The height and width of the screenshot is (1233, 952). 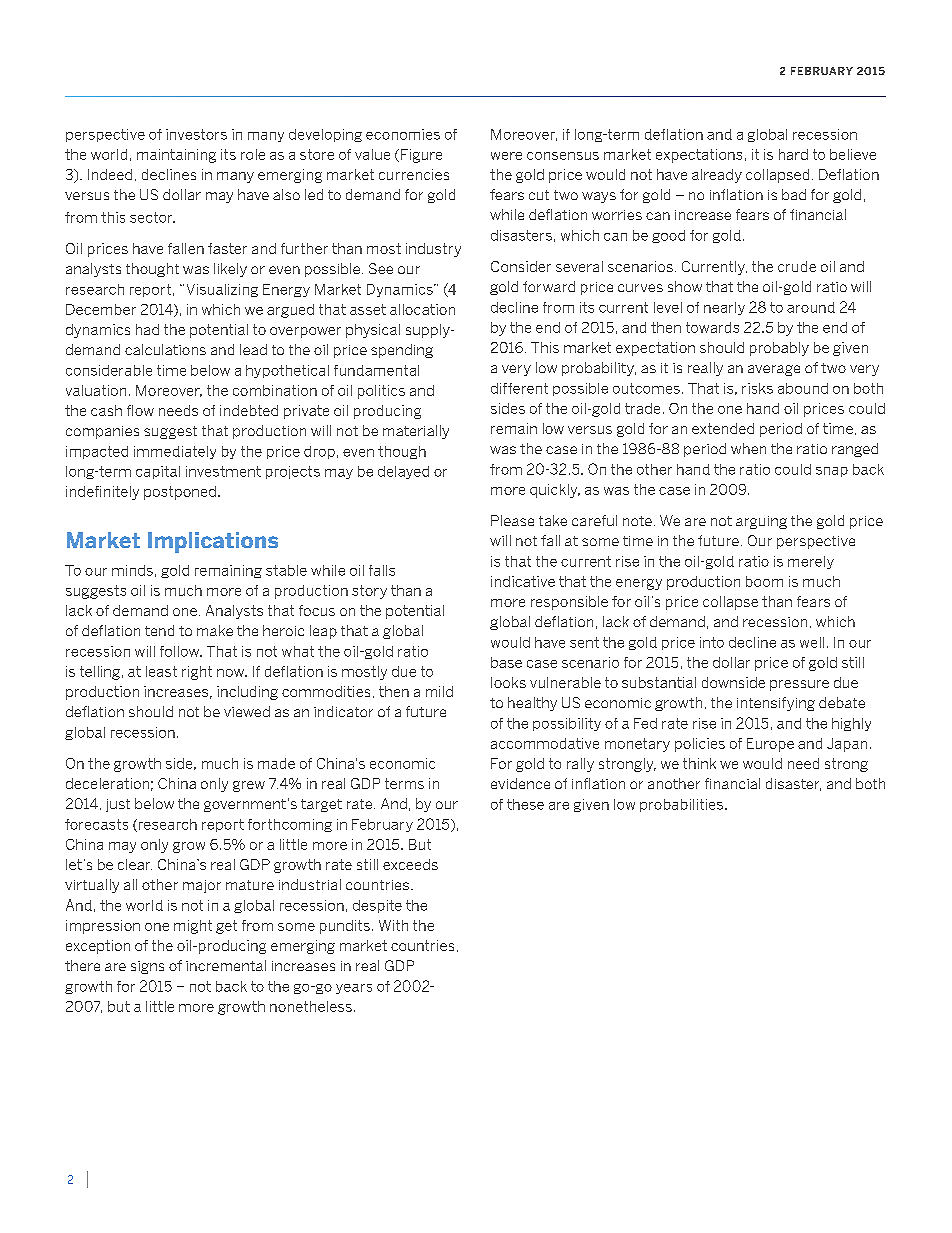 I want to click on boom, so click(x=764, y=581).
